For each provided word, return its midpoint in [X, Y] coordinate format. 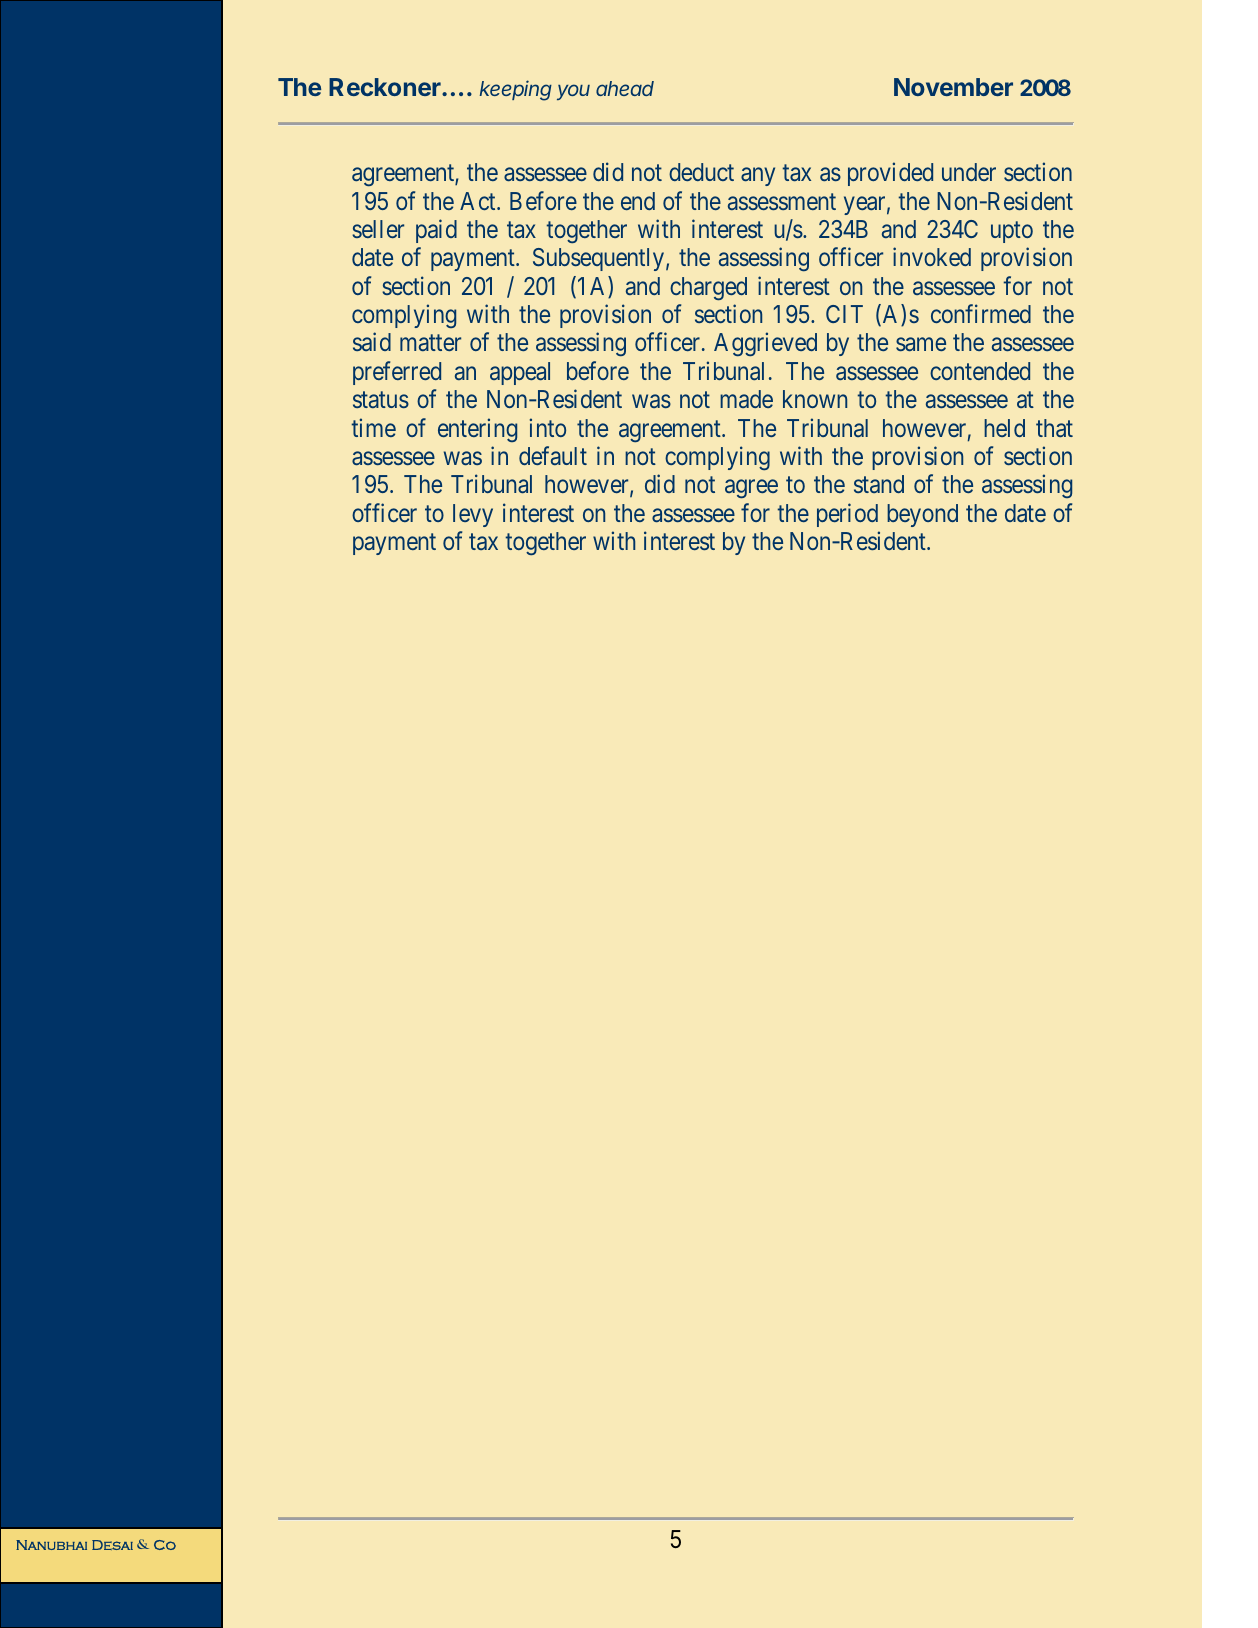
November [953, 87]
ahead [625, 88]
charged [708, 288]
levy [473, 515]
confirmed [981, 313]
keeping [516, 90]
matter [430, 343]
